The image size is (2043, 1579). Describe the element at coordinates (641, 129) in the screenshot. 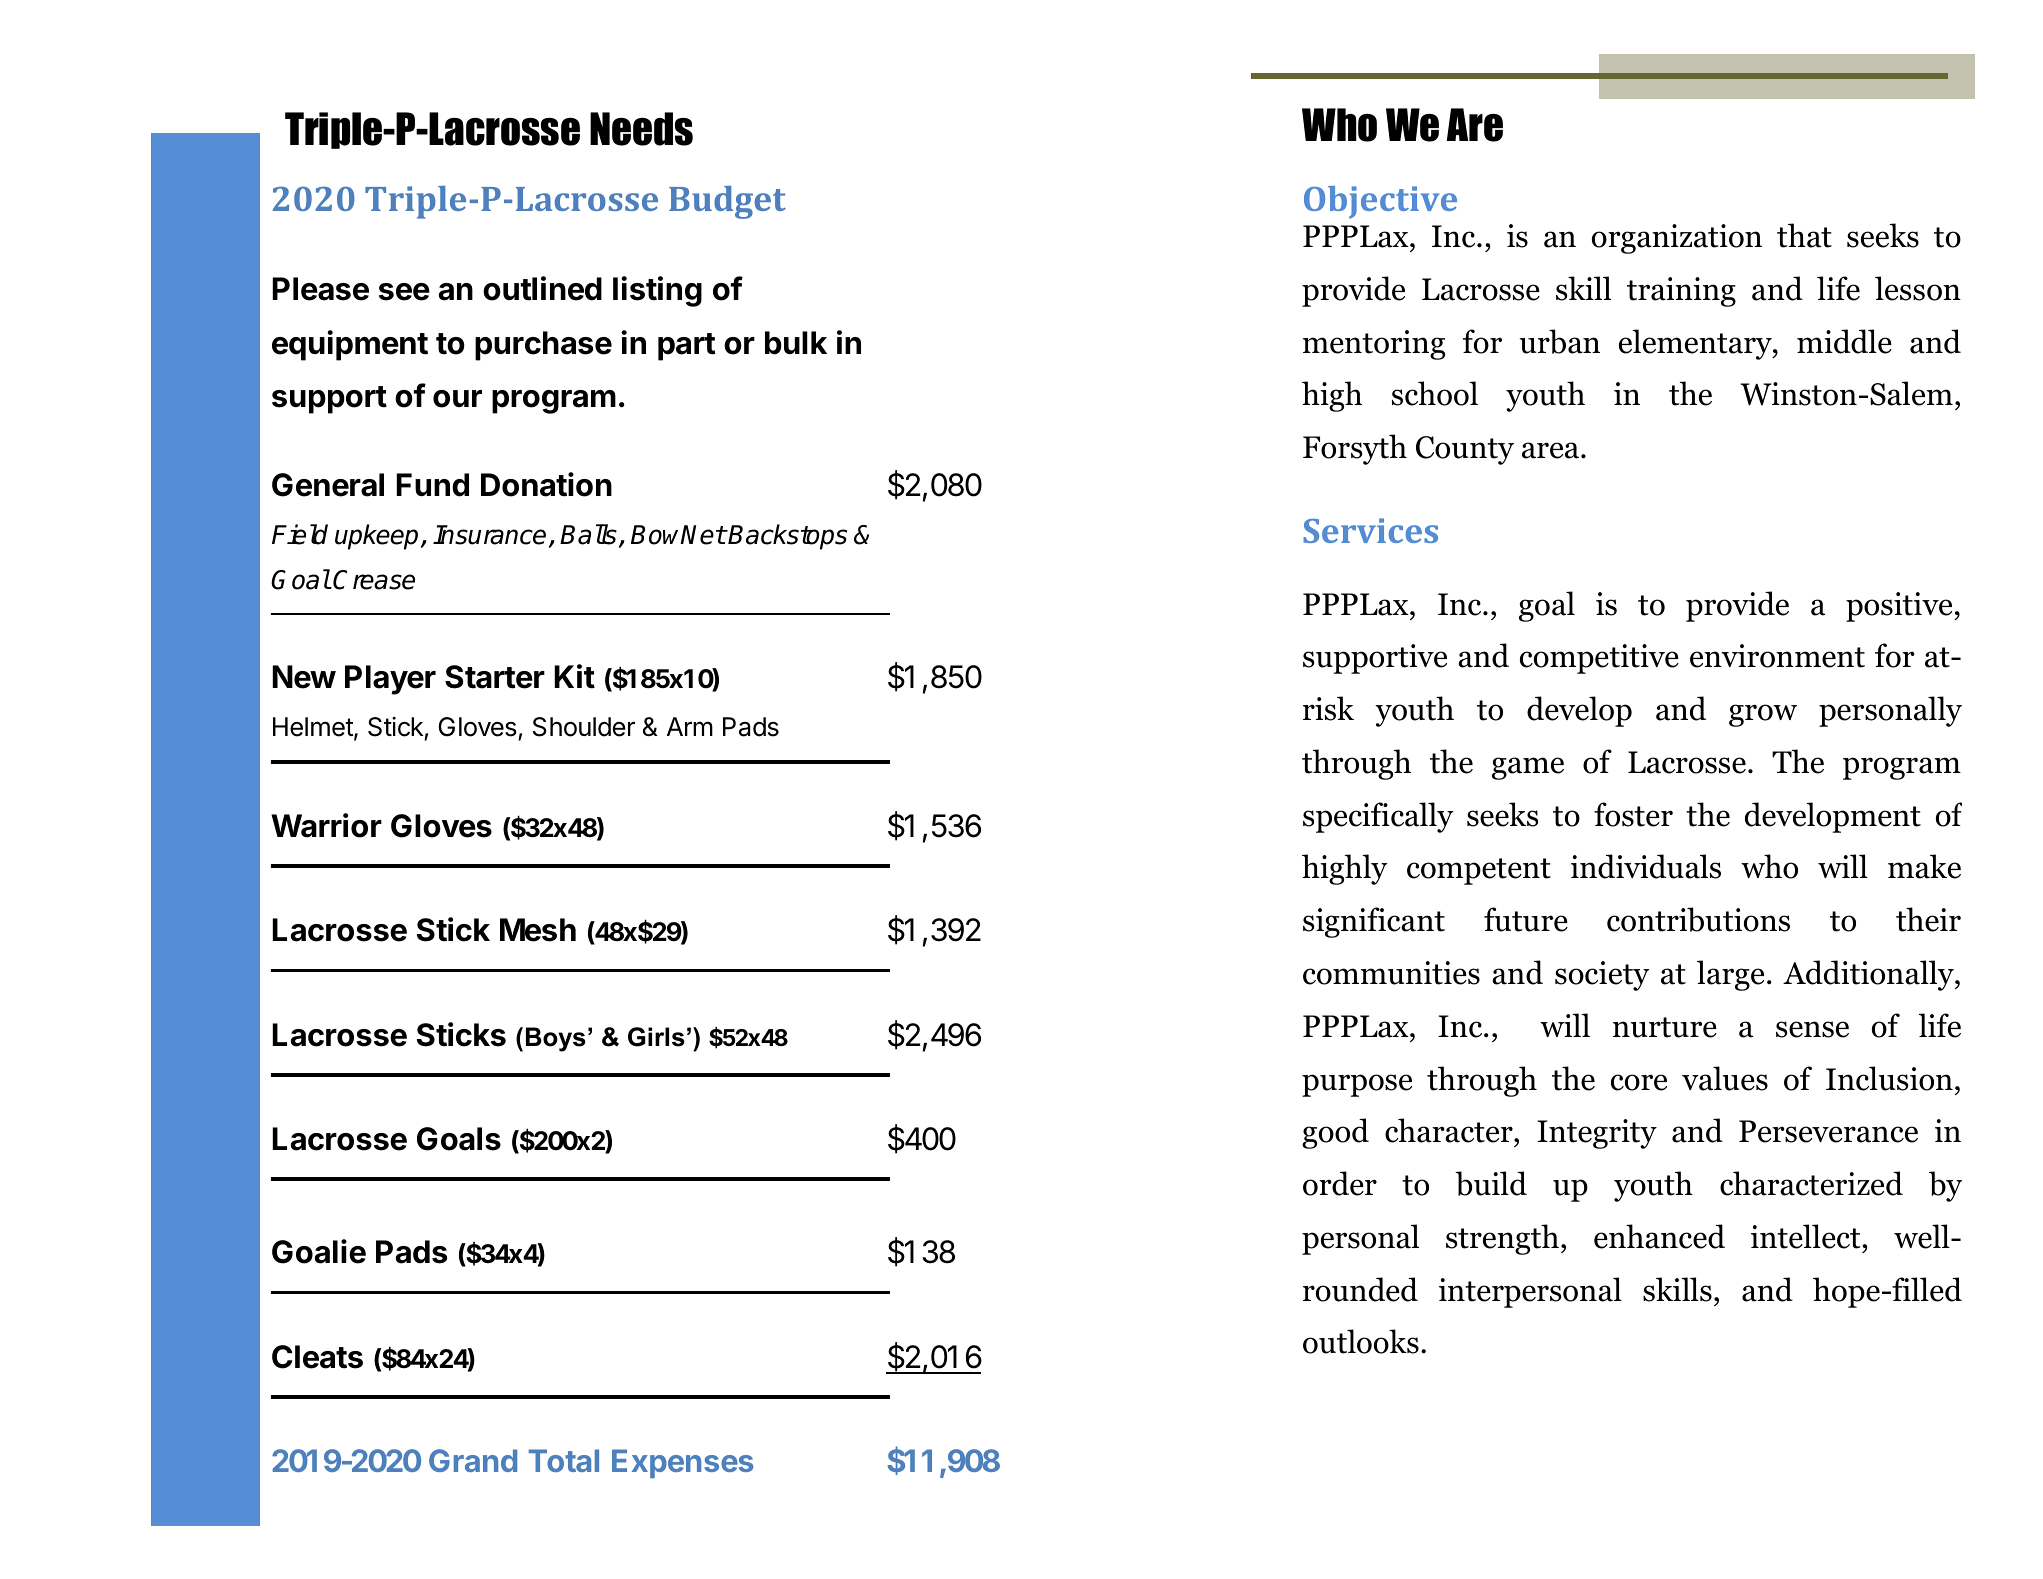

I see `Needs` at that location.
